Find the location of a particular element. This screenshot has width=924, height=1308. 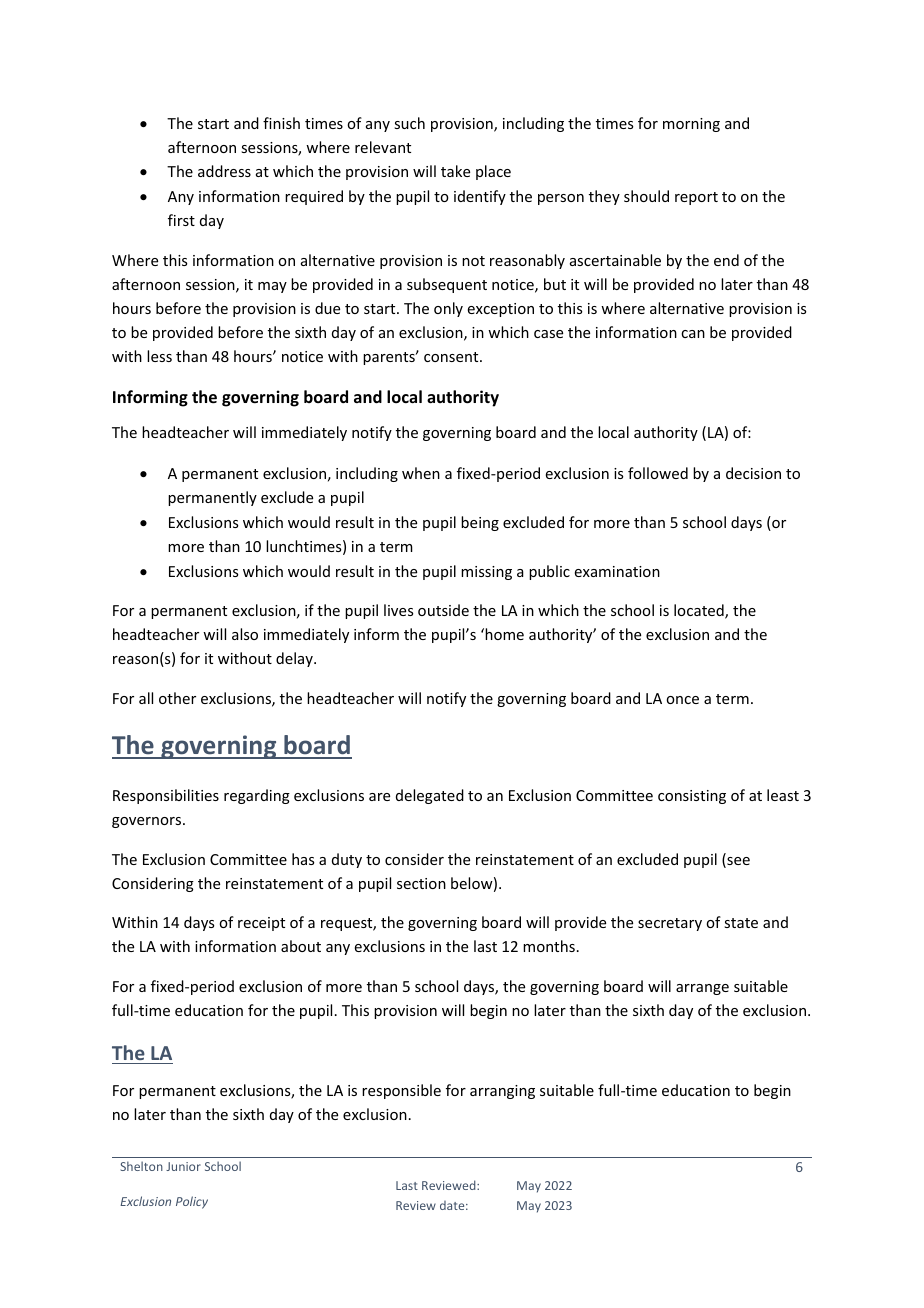

Junior is located at coordinates (183, 1166).
